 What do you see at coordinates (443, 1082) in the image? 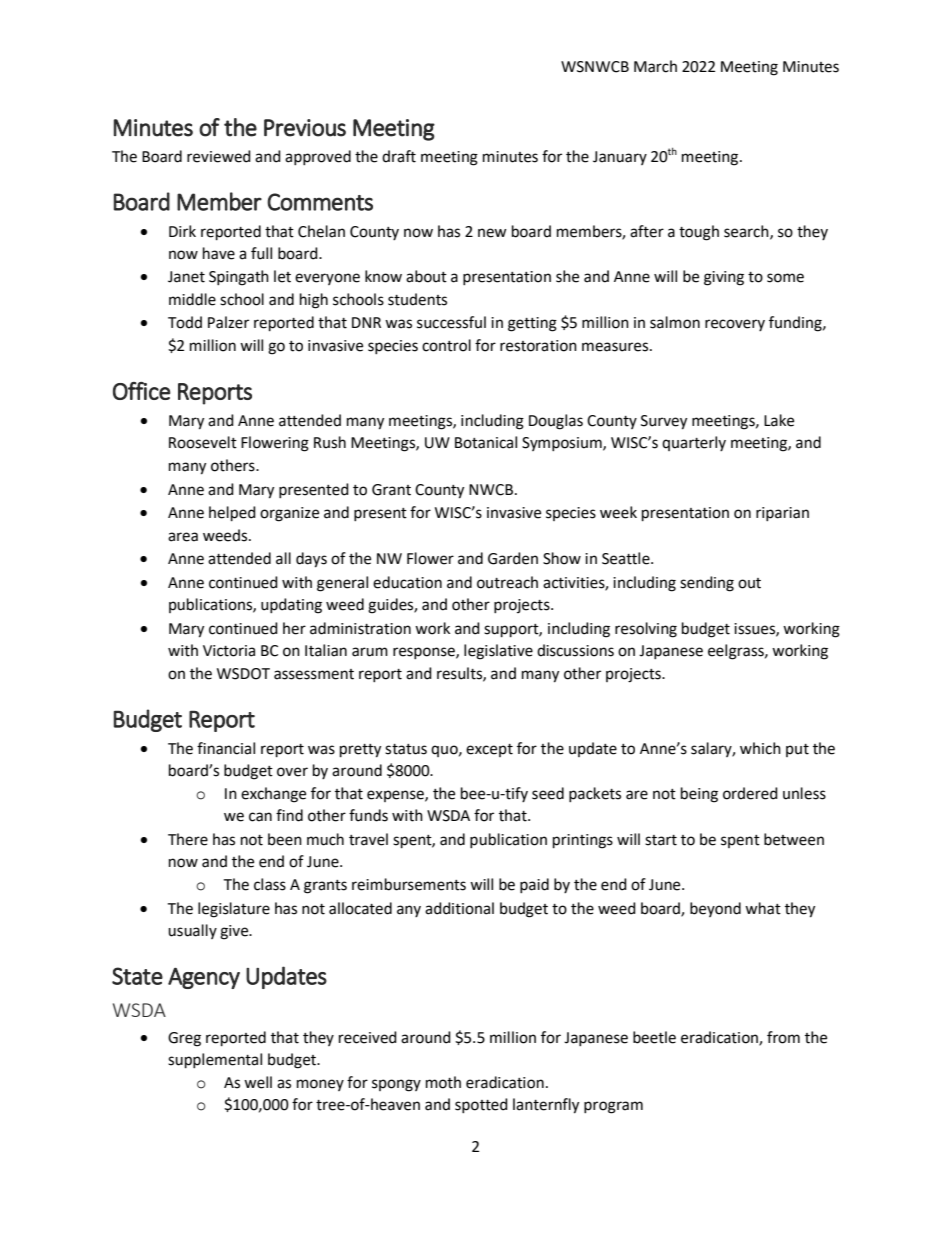
I see `moth` at bounding box center [443, 1082].
